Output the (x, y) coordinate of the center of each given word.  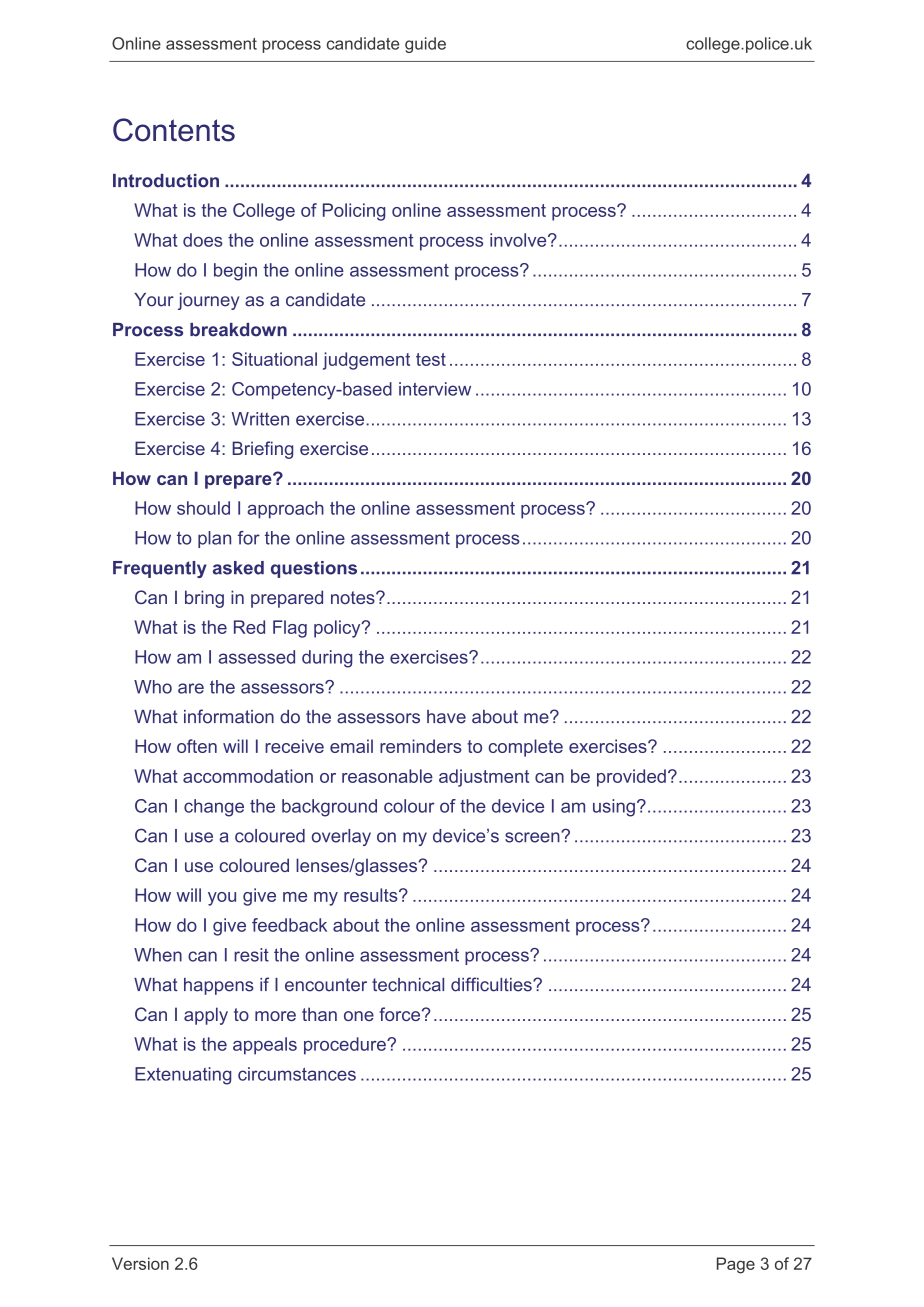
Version (140, 1263)
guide (425, 45)
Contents (174, 130)
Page (736, 1265)
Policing (354, 212)
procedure (346, 1046)
